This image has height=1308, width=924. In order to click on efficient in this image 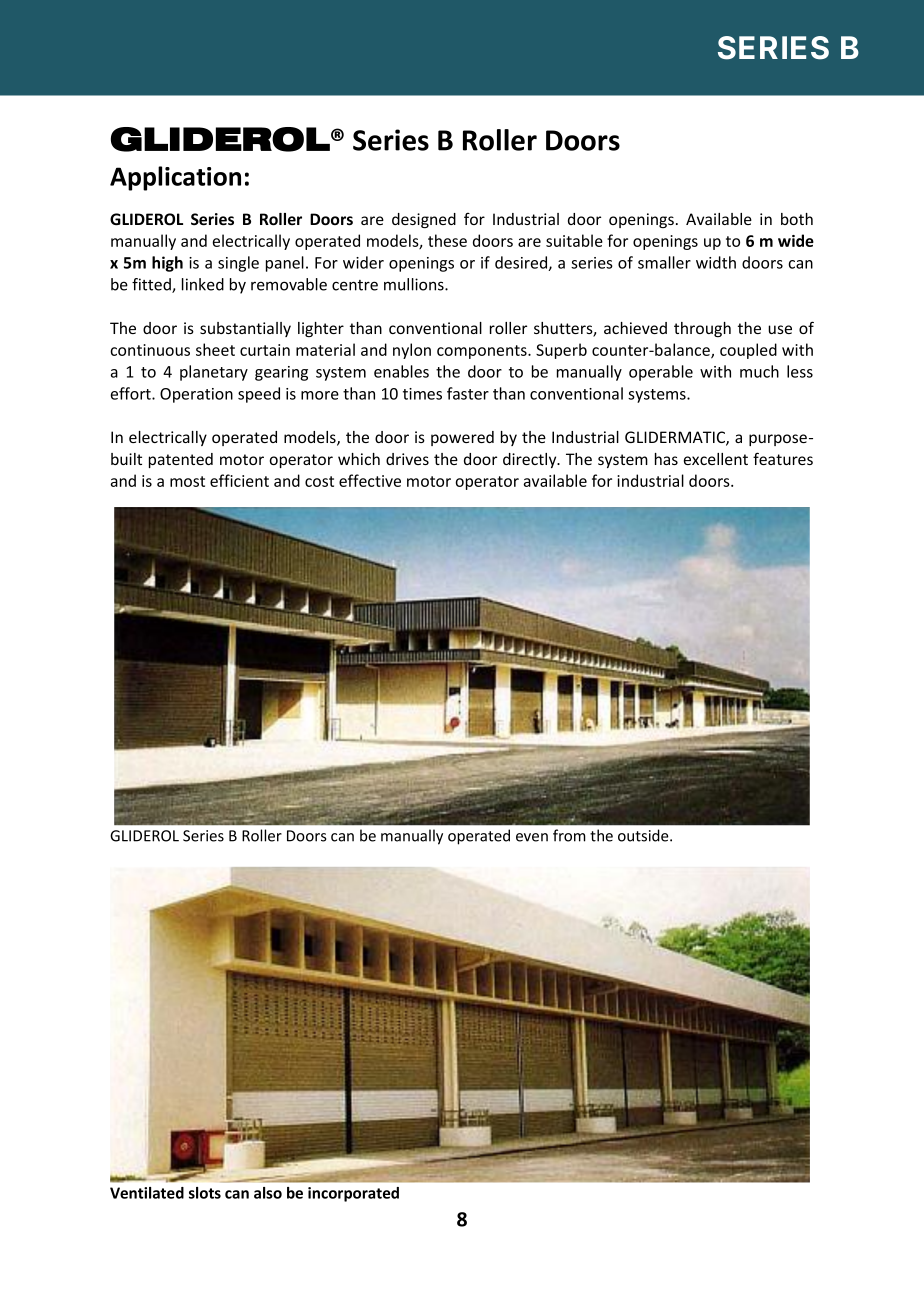, I will do `click(239, 480)`.
